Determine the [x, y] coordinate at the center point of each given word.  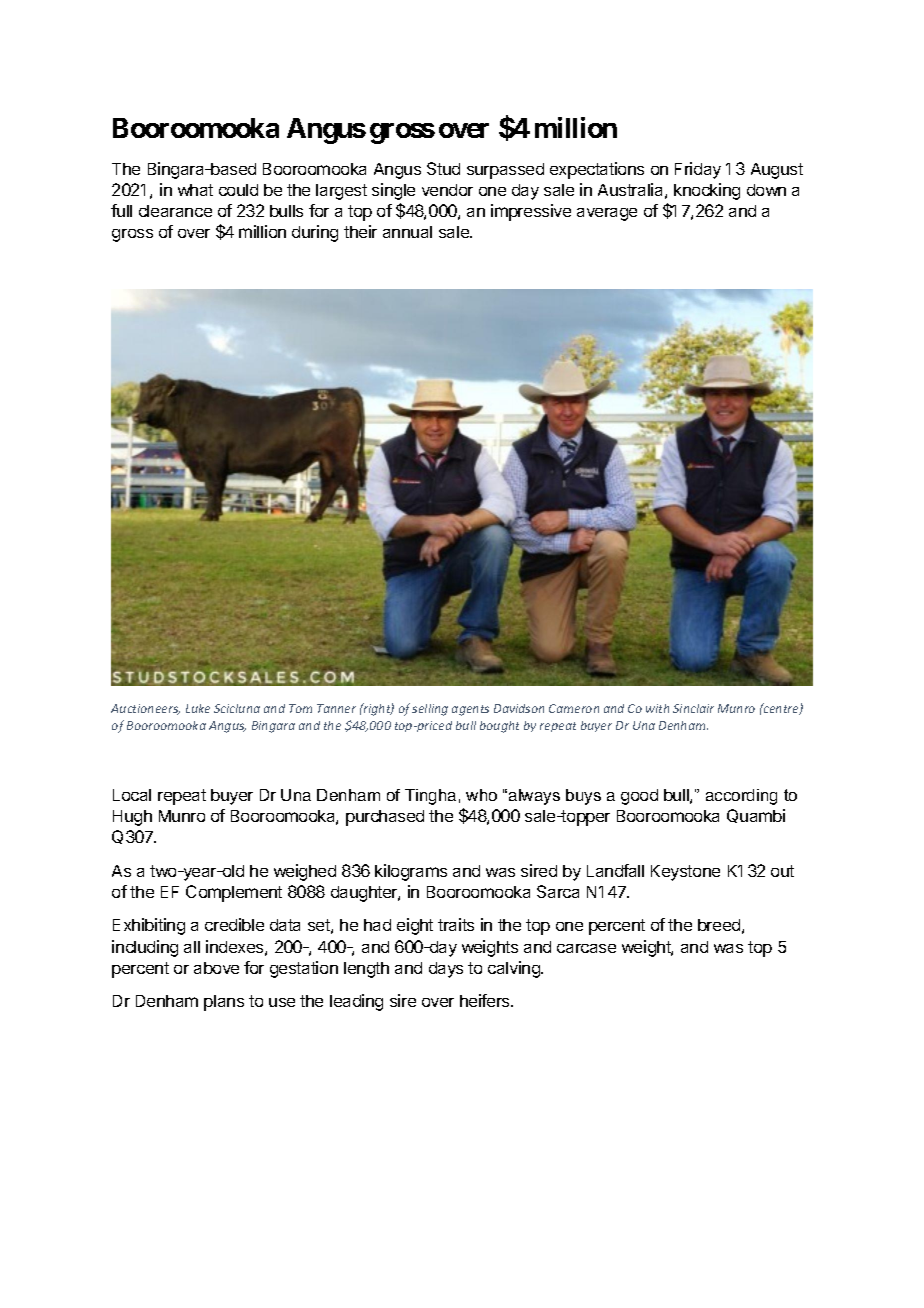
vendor [447, 190]
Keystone [685, 873]
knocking [707, 191]
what [195, 190]
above [216, 968]
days [446, 970]
